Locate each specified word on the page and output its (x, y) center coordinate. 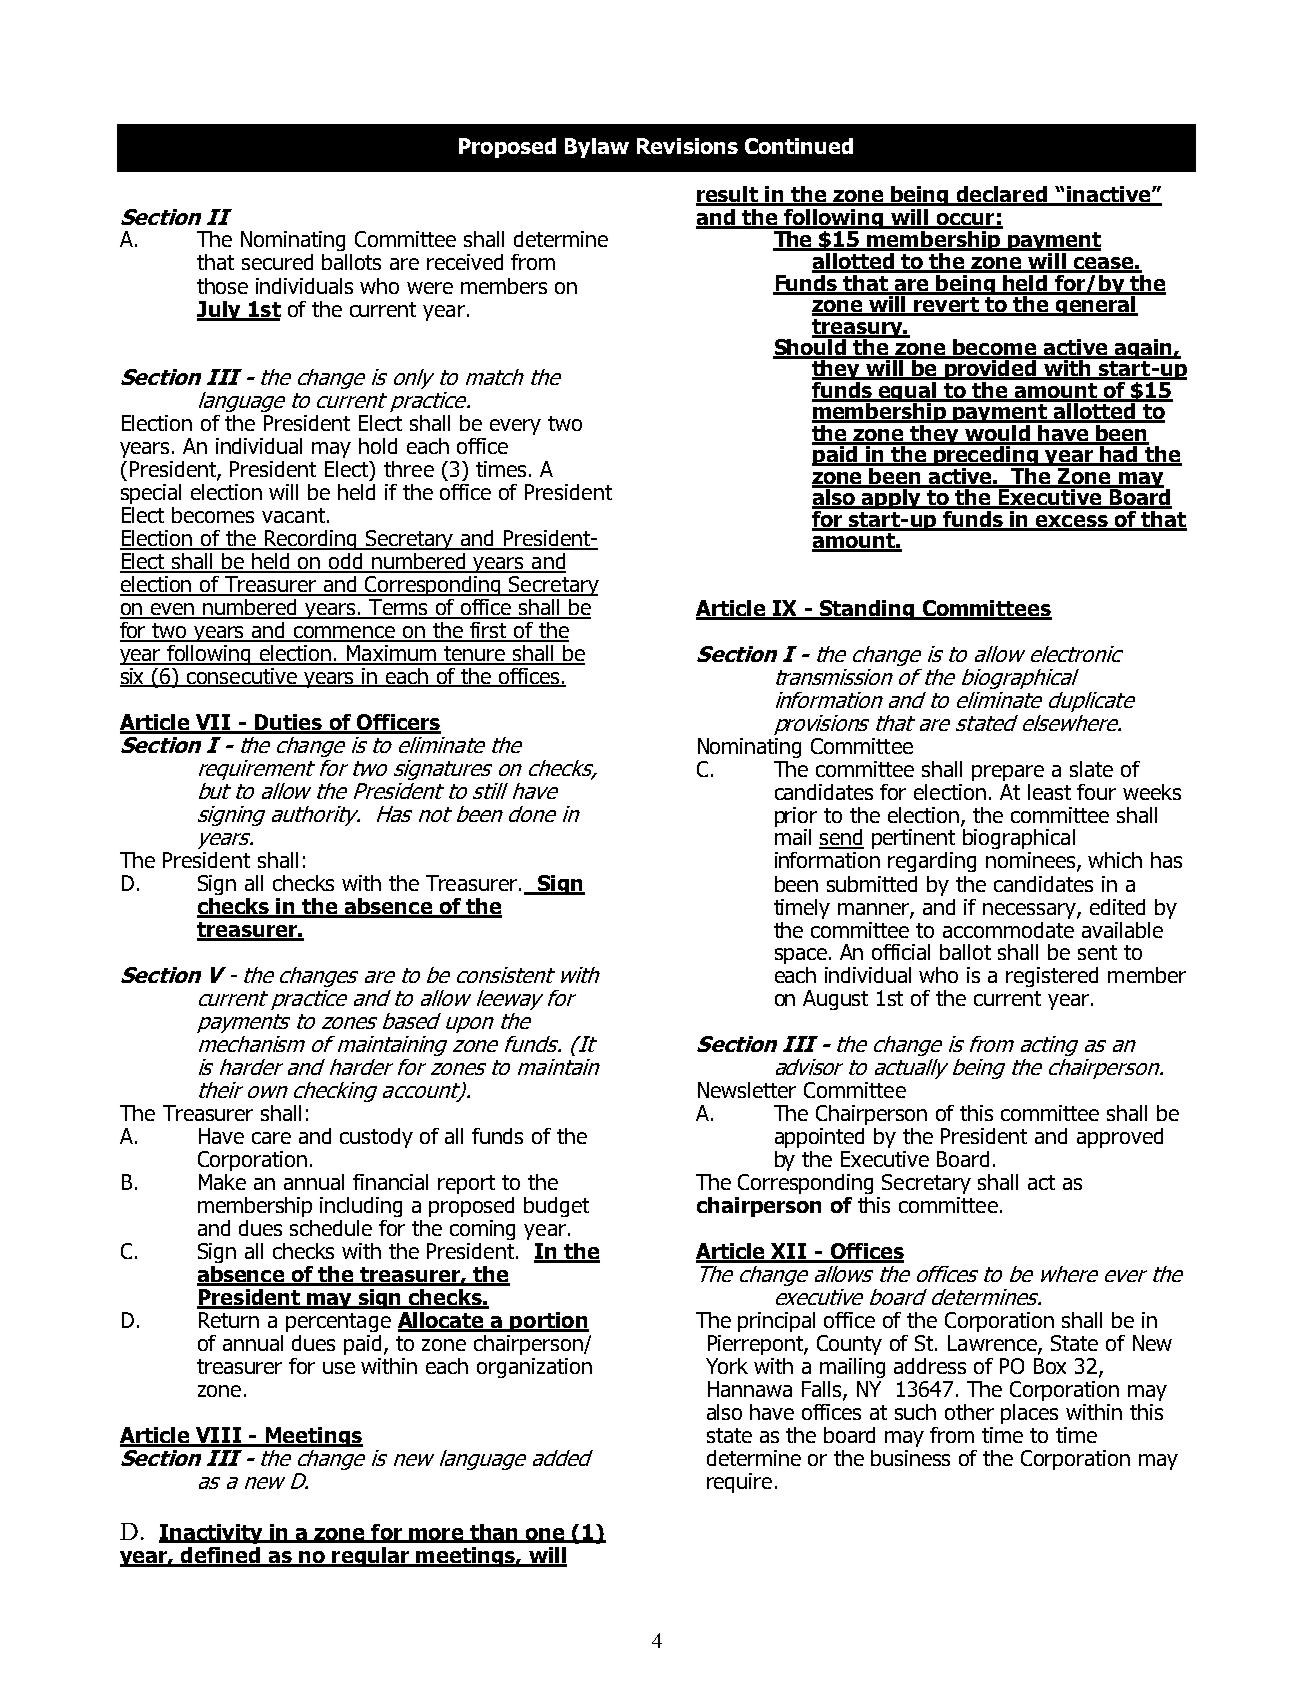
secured (277, 262)
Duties (288, 723)
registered (1052, 977)
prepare (1008, 773)
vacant (295, 515)
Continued (799, 146)
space (801, 956)
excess (1072, 522)
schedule (331, 1228)
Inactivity (212, 1534)
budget (556, 1207)
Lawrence (993, 1344)
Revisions (687, 146)
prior (796, 817)
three (409, 469)
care (271, 1138)
